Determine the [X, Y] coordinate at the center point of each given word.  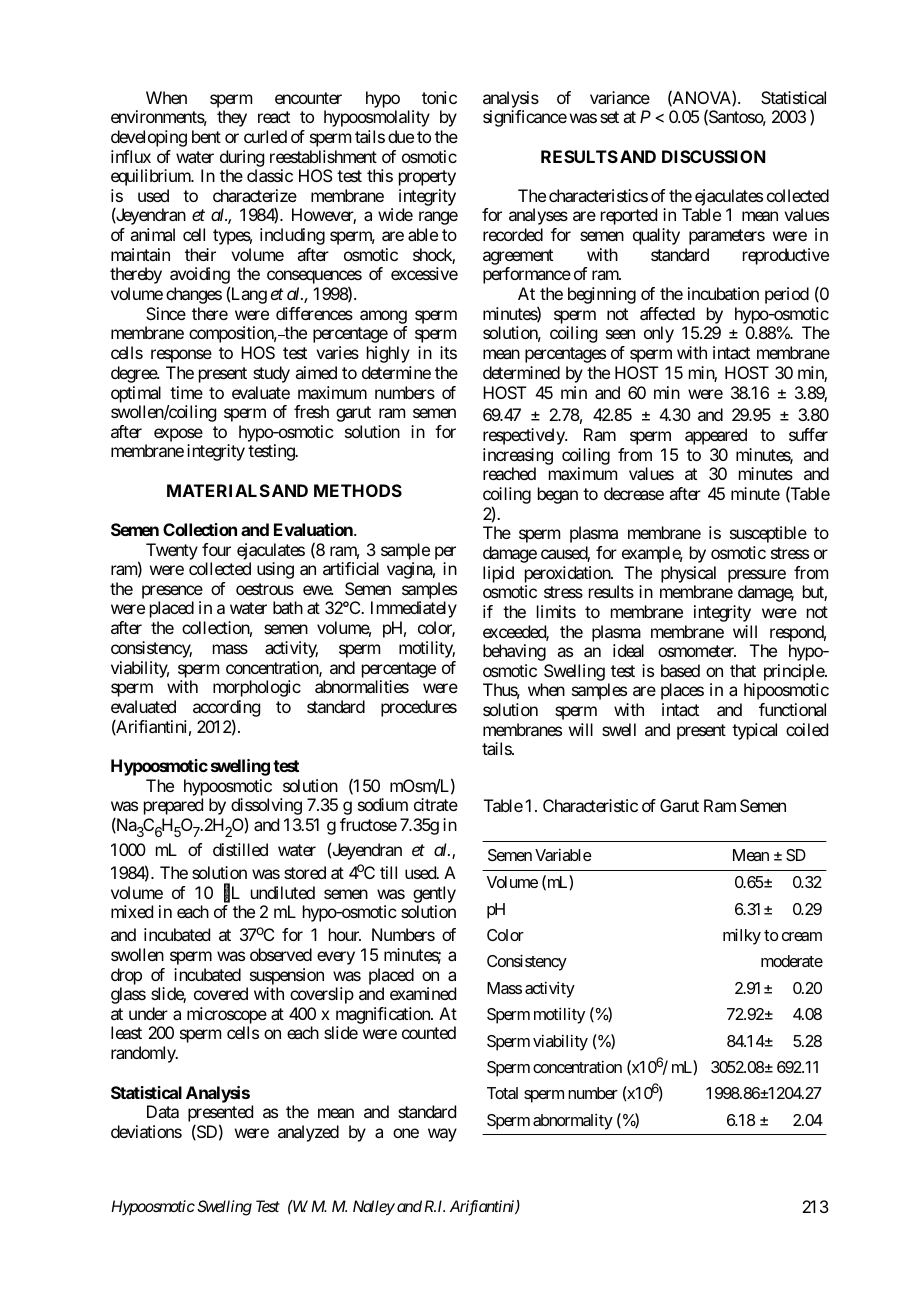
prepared [173, 806]
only [659, 334]
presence [172, 593]
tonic [439, 97]
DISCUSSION [713, 156]
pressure [757, 576]
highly [388, 354]
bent [206, 136]
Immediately [414, 609]
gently [434, 894]
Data [163, 1111]
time [186, 392]
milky [742, 936]
